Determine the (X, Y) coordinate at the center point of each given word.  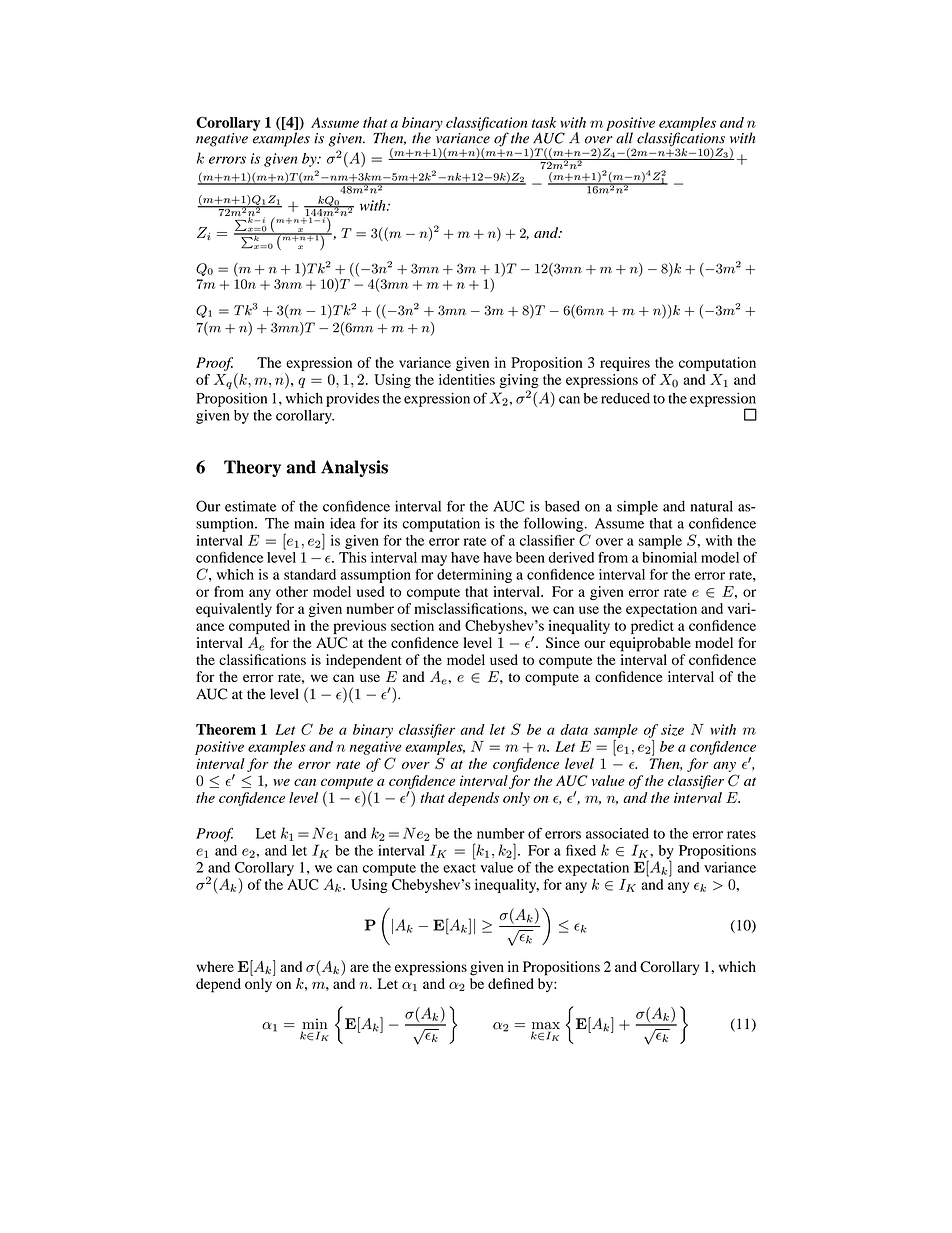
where (215, 966)
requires (625, 364)
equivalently (234, 610)
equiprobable (650, 644)
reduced (625, 398)
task (544, 122)
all (624, 138)
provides (352, 400)
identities (467, 379)
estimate (250, 506)
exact (459, 868)
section (412, 625)
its (390, 523)
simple (637, 507)
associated (617, 833)
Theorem (226, 729)
